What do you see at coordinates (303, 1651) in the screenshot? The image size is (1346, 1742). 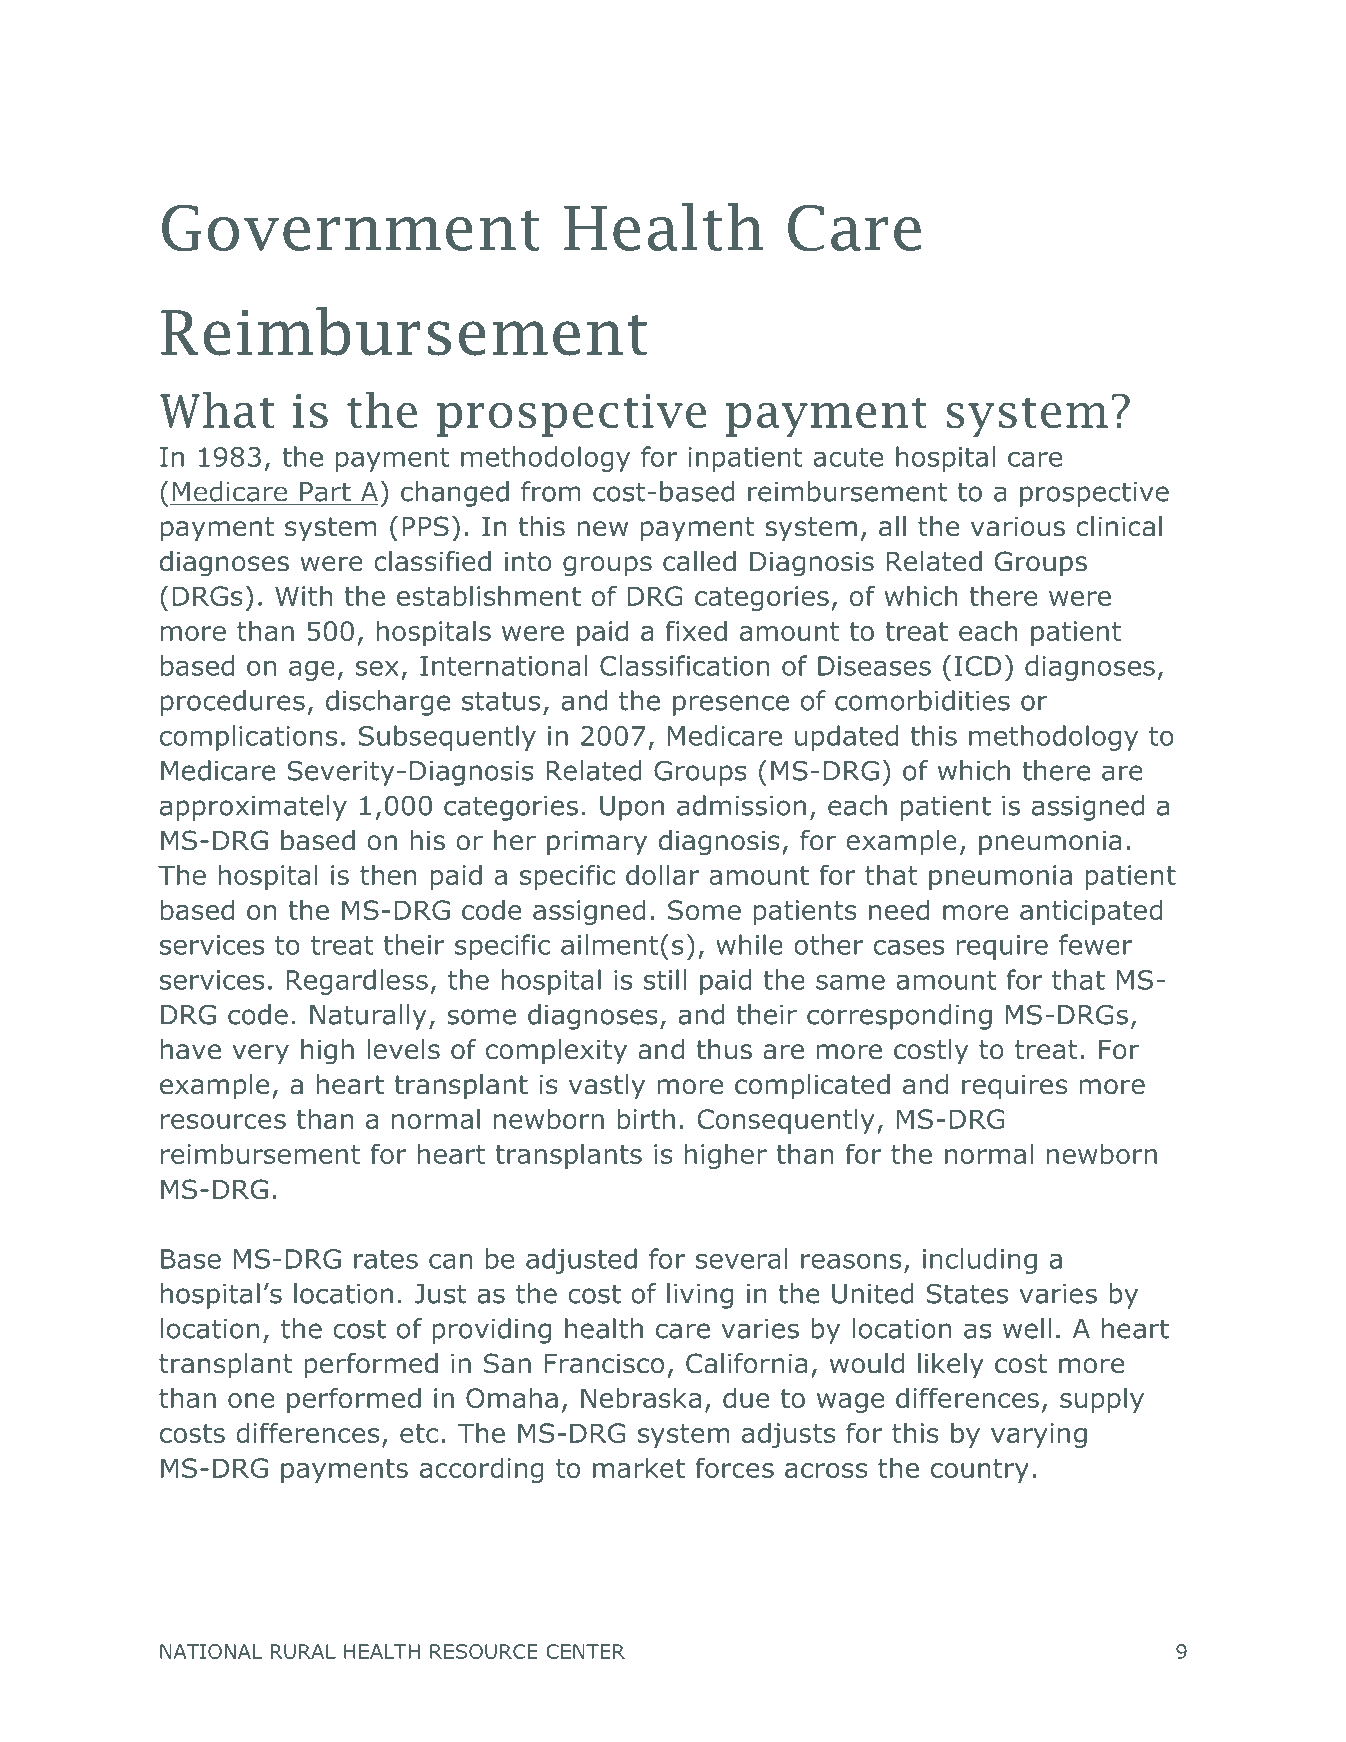 I see `RURAL` at bounding box center [303, 1651].
